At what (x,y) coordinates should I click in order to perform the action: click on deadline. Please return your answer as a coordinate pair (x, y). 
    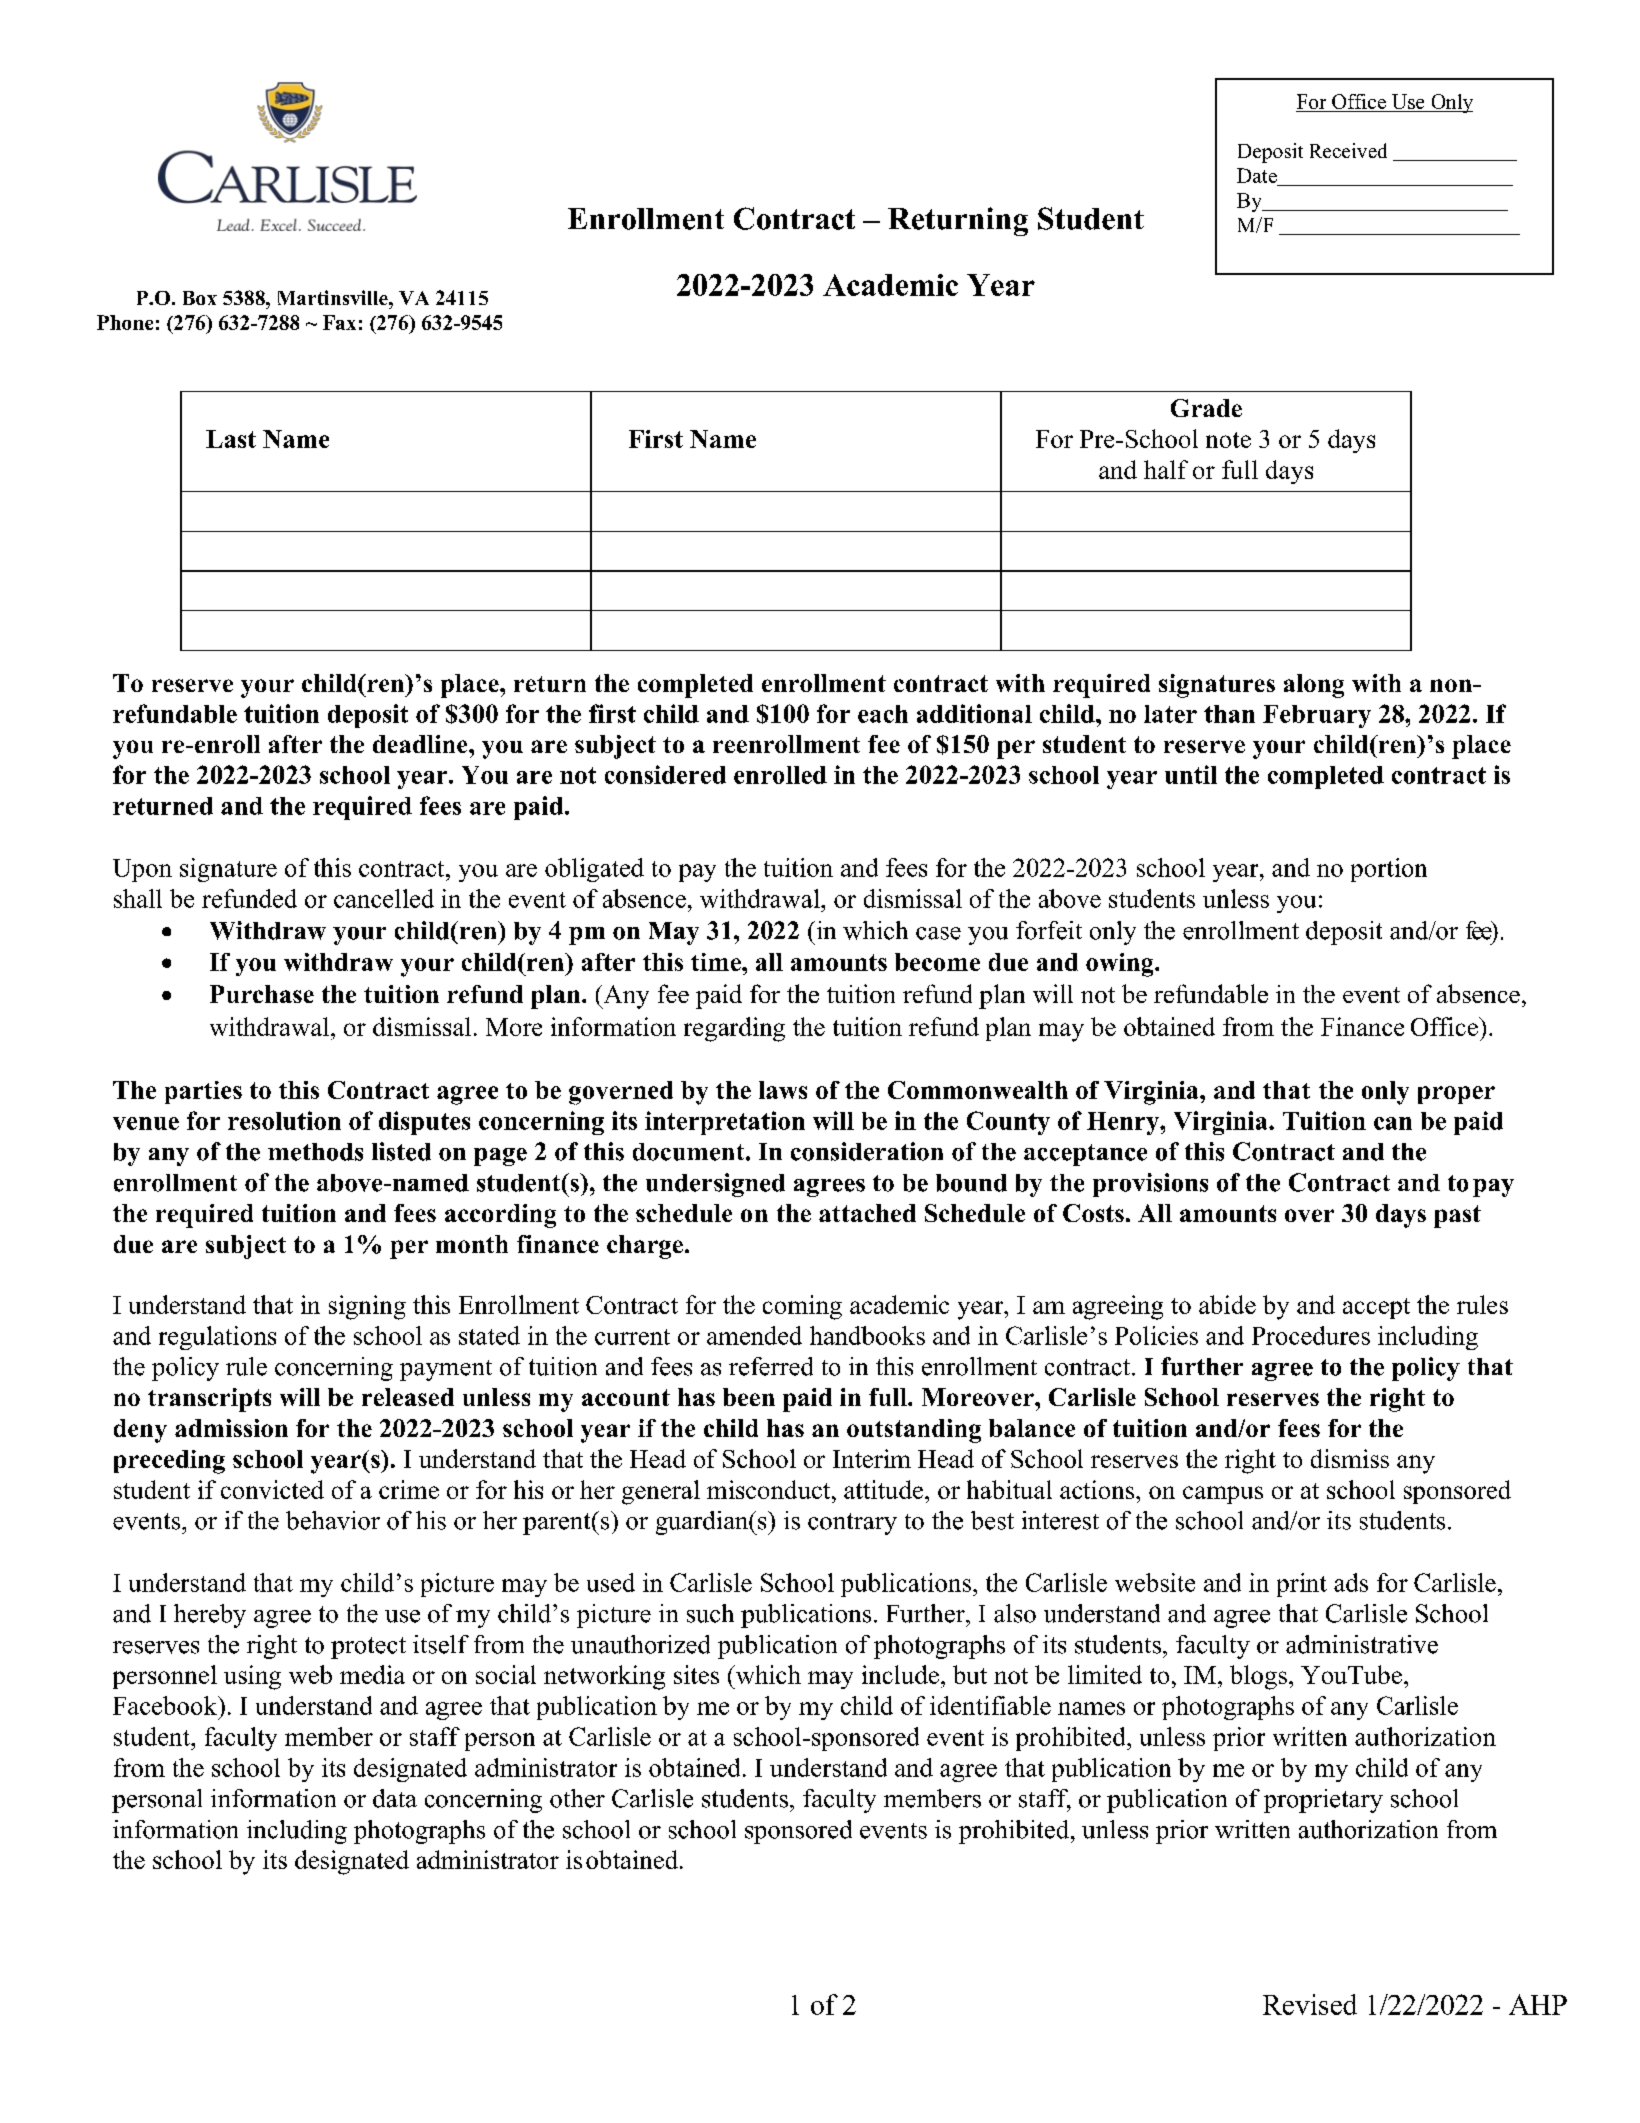
    Looking at the image, I should click on (421, 744).
